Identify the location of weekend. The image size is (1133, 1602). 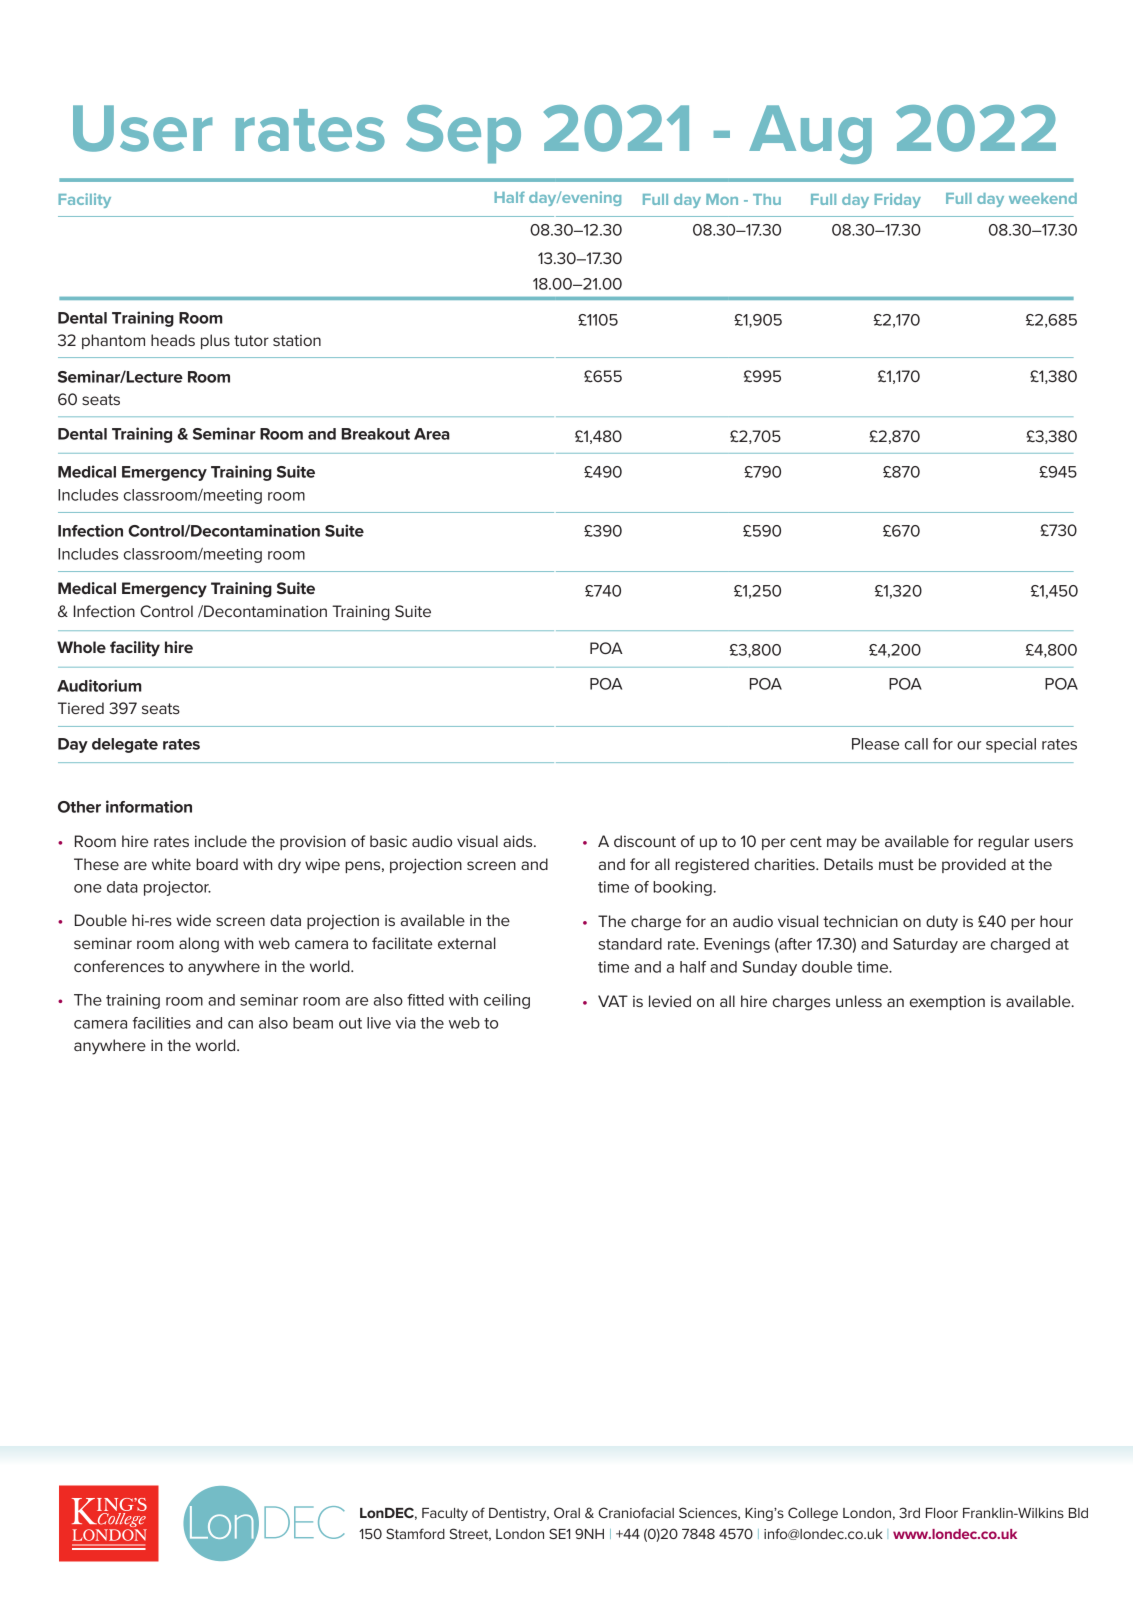
(1043, 198).
